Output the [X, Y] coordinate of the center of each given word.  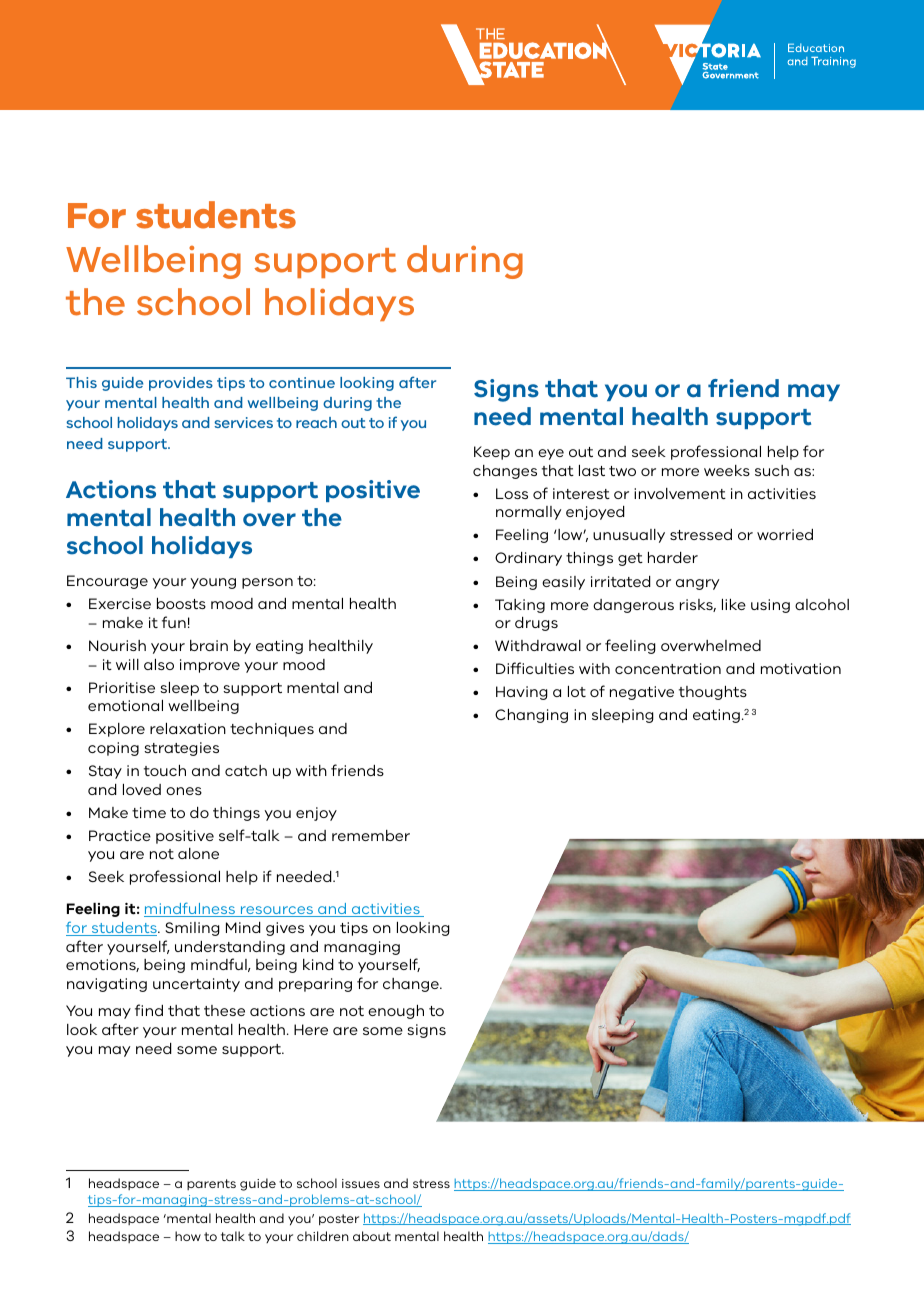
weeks [727, 470]
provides [181, 384]
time [149, 812]
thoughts [713, 693]
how [188, 1236]
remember [371, 835]
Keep [492, 453]
